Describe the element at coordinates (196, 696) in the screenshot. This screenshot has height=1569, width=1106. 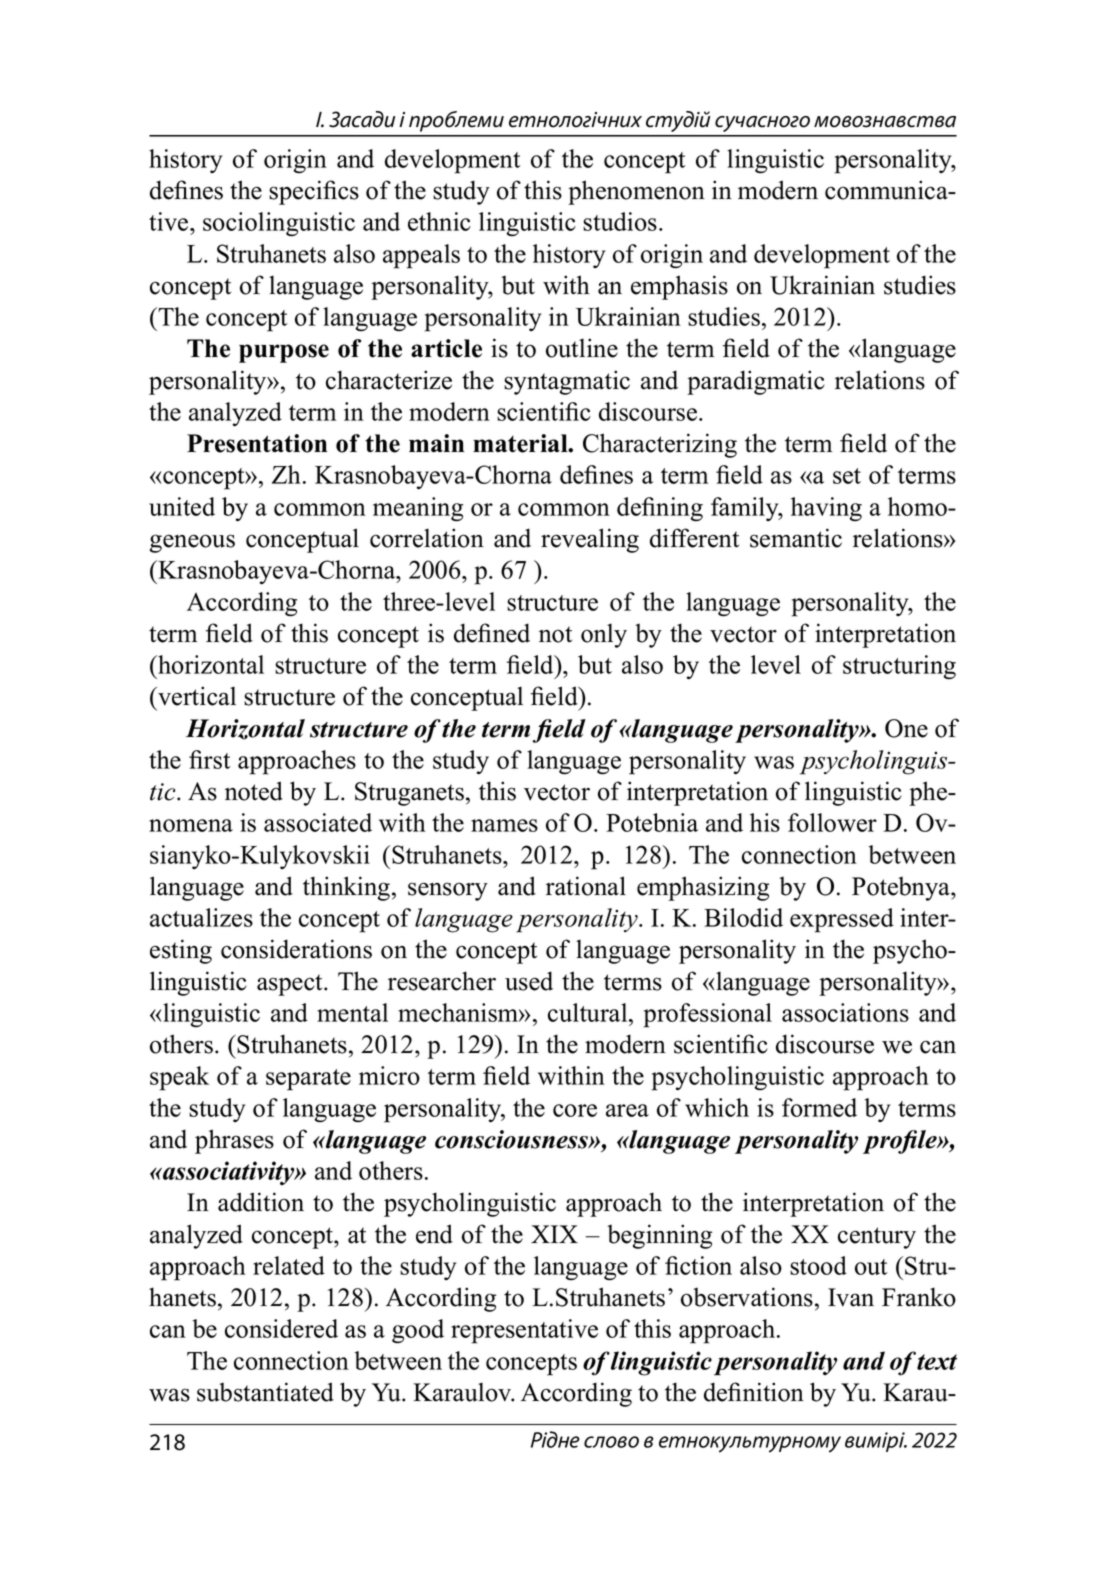
I see `vertical` at that location.
